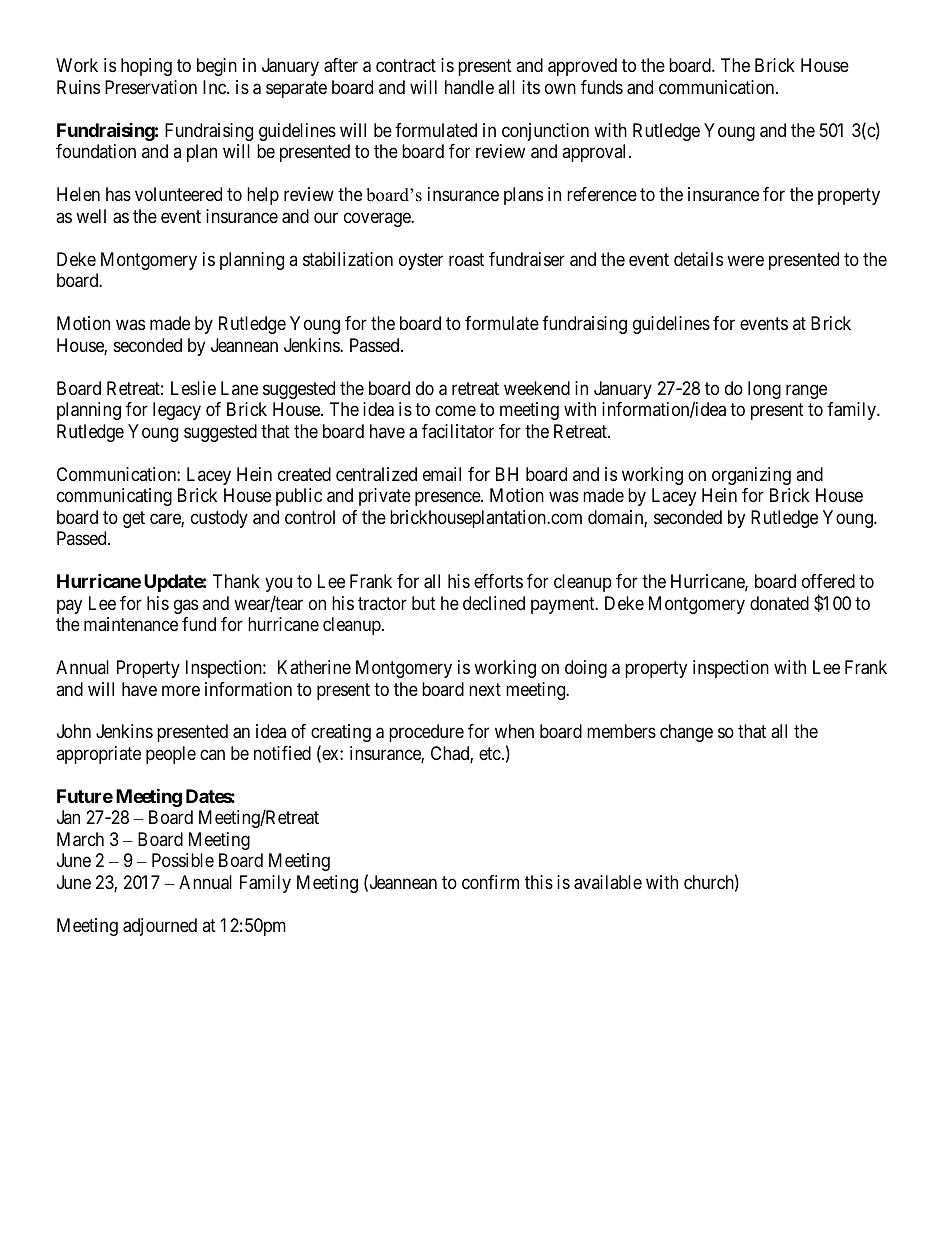 The image size is (952, 1233). I want to click on Preservation, so click(151, 87).
